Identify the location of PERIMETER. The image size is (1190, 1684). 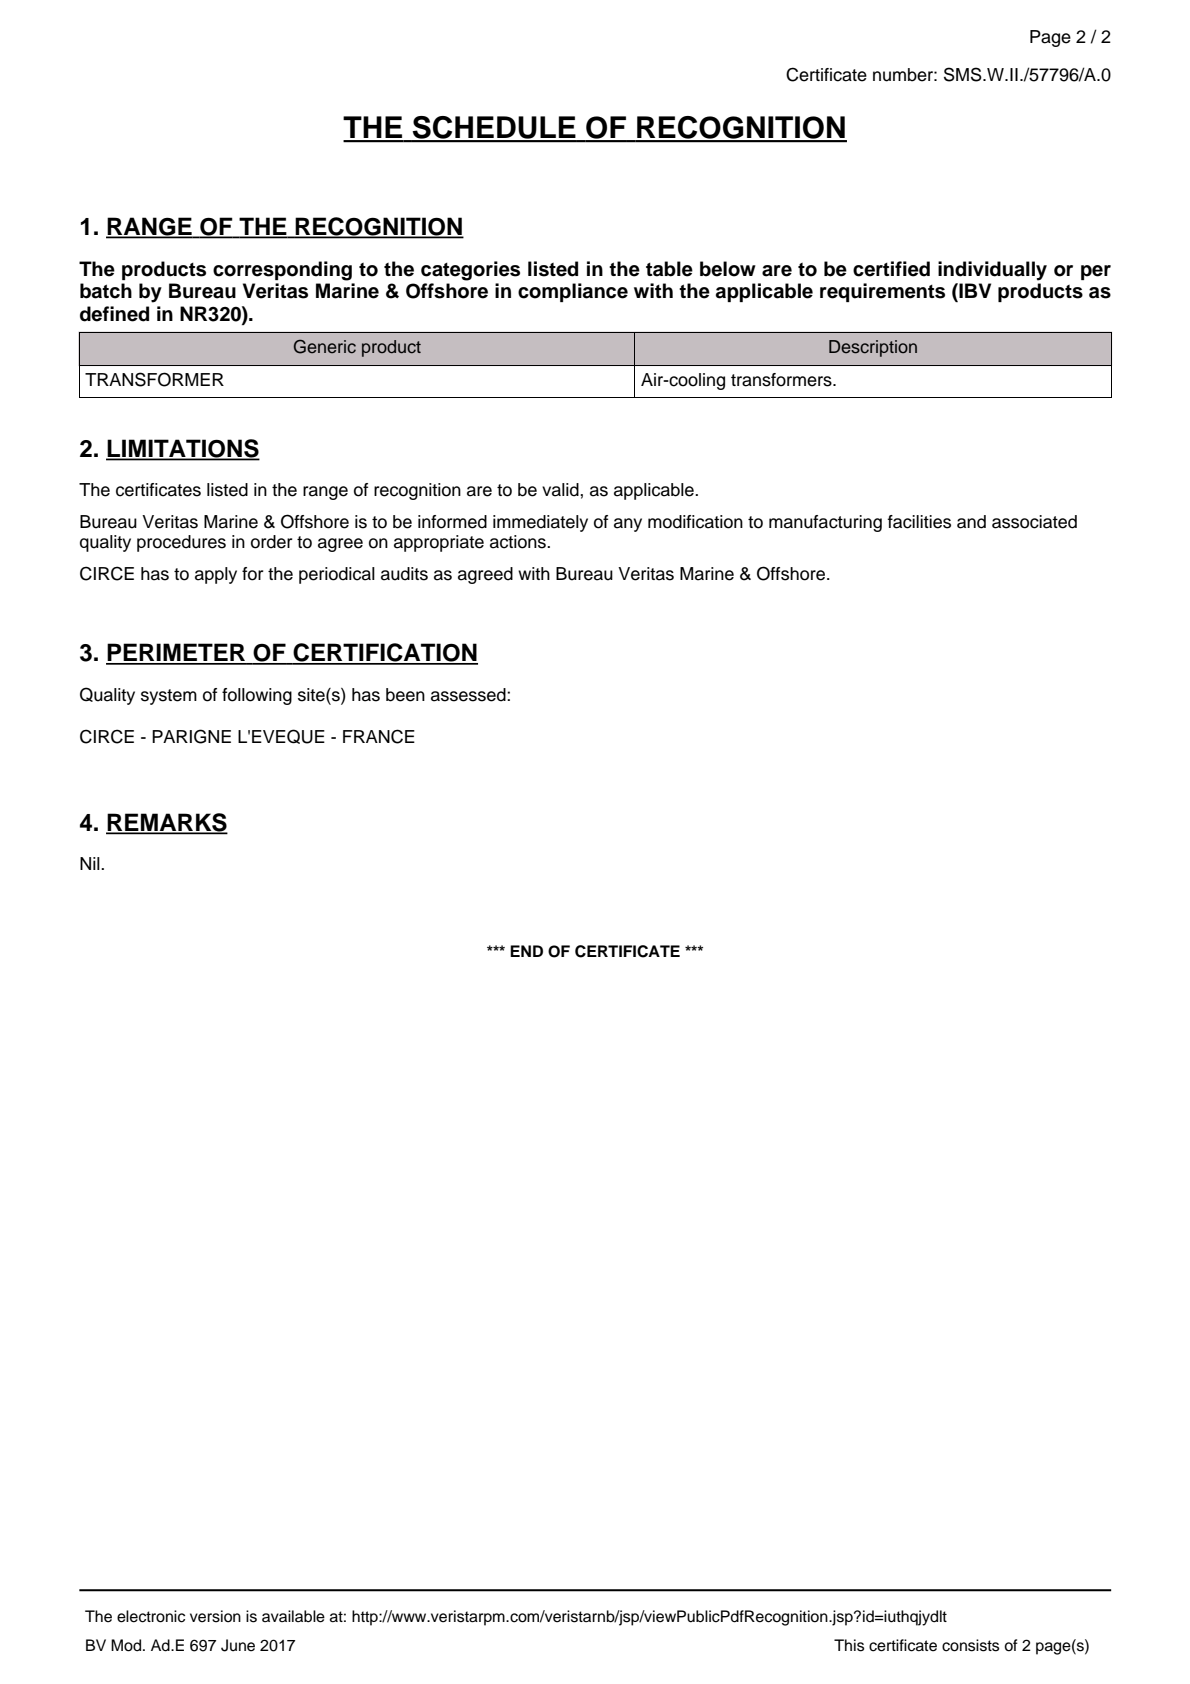
(176, 653).
